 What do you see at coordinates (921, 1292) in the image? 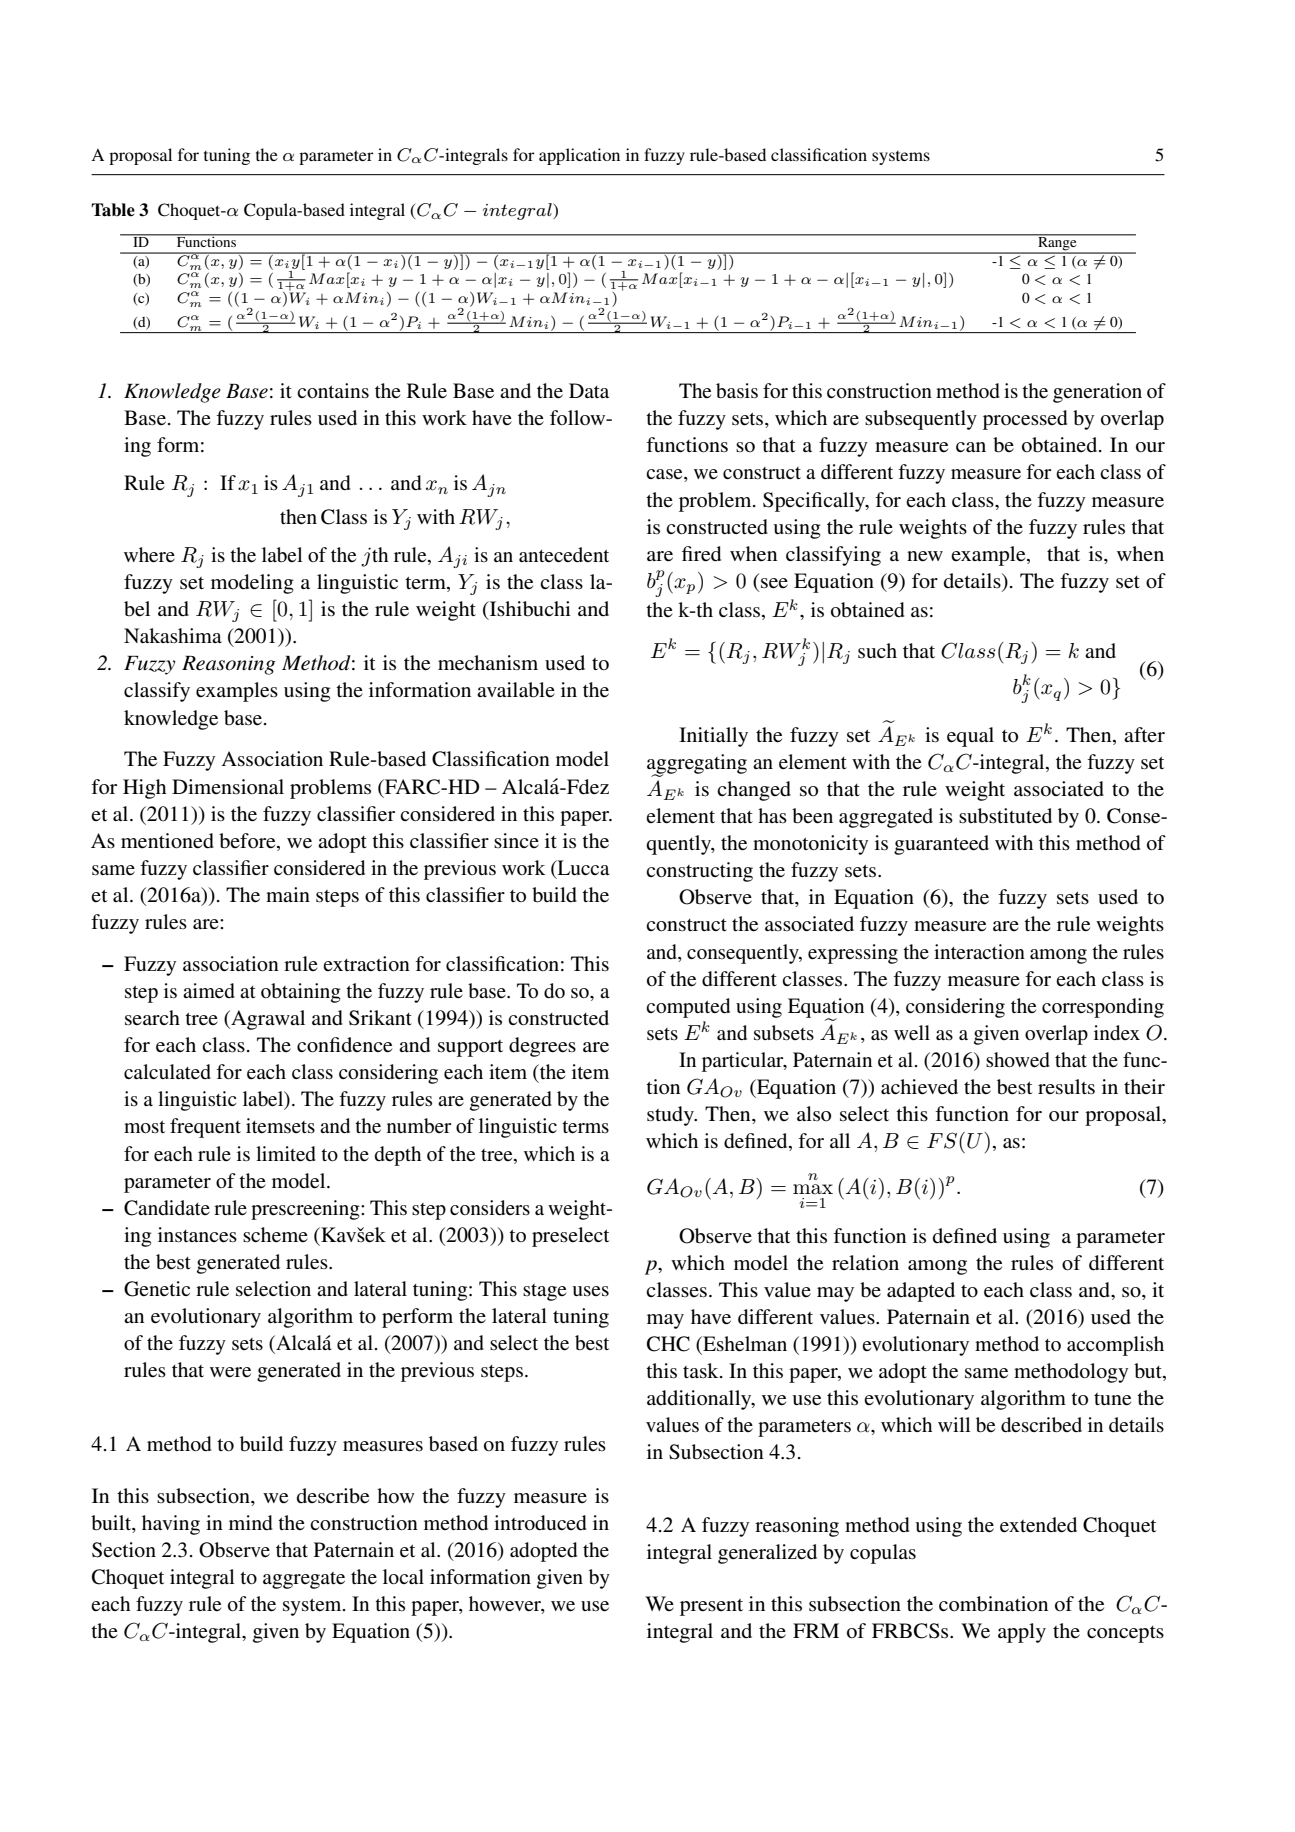
I see `adapted` at bounding box center [921, 1292].
